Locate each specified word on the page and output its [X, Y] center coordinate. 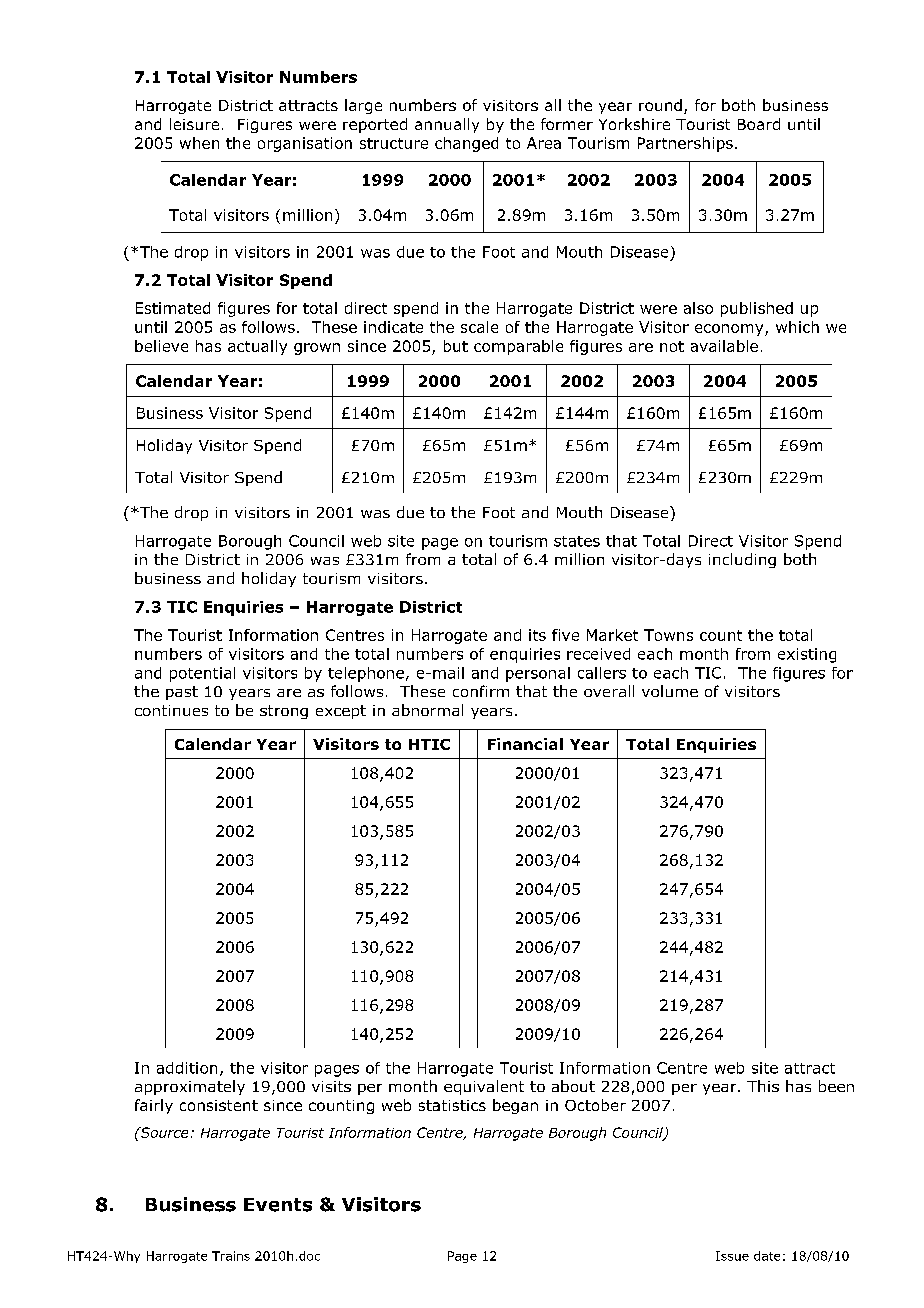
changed [466, 144]
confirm [481, 691]
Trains [231, 1256]
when [199, 143]
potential [202, 674]
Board [759, 124]
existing [807, 655]
